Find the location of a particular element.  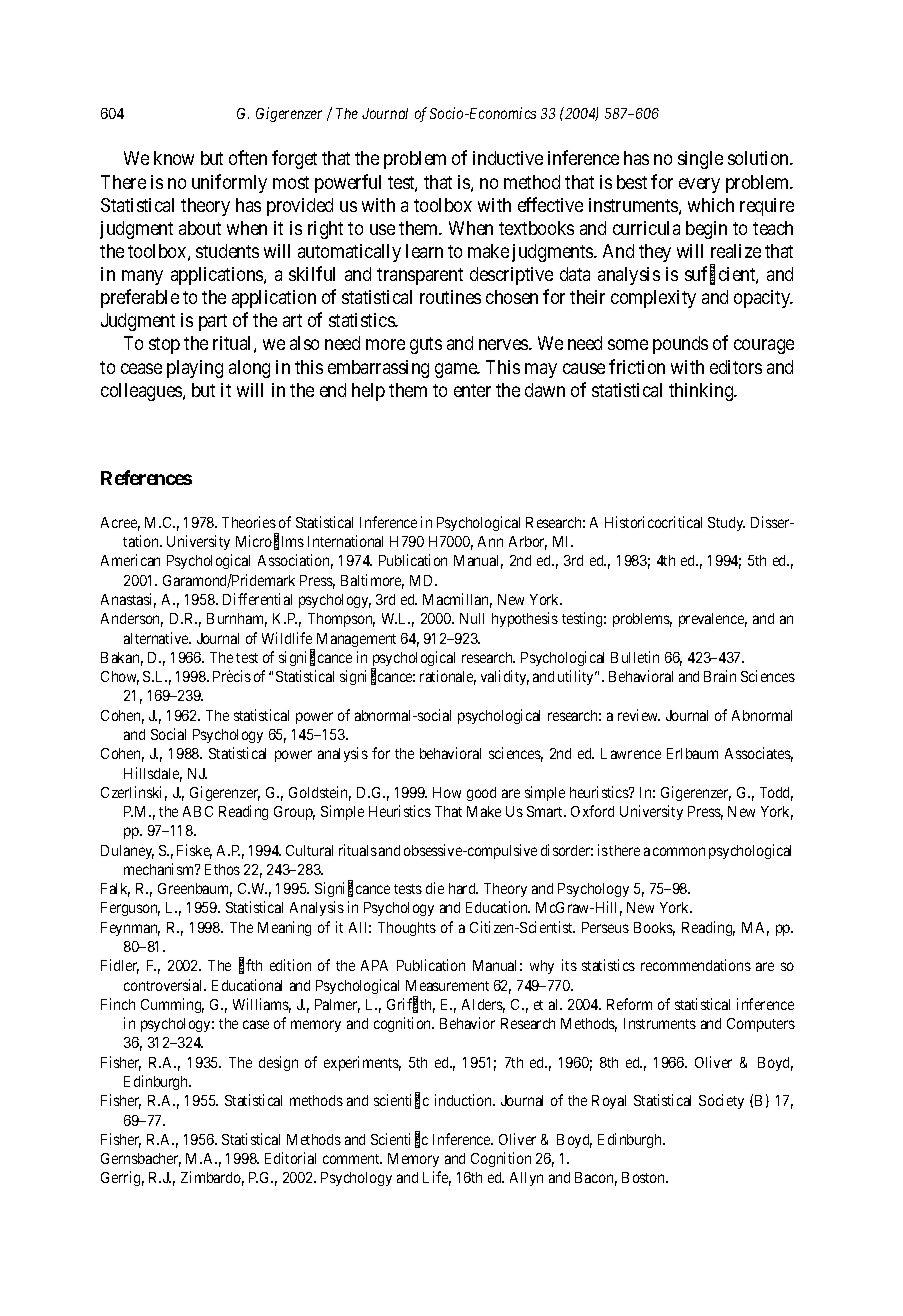

colleagues is located at coordinates (142, 392).
